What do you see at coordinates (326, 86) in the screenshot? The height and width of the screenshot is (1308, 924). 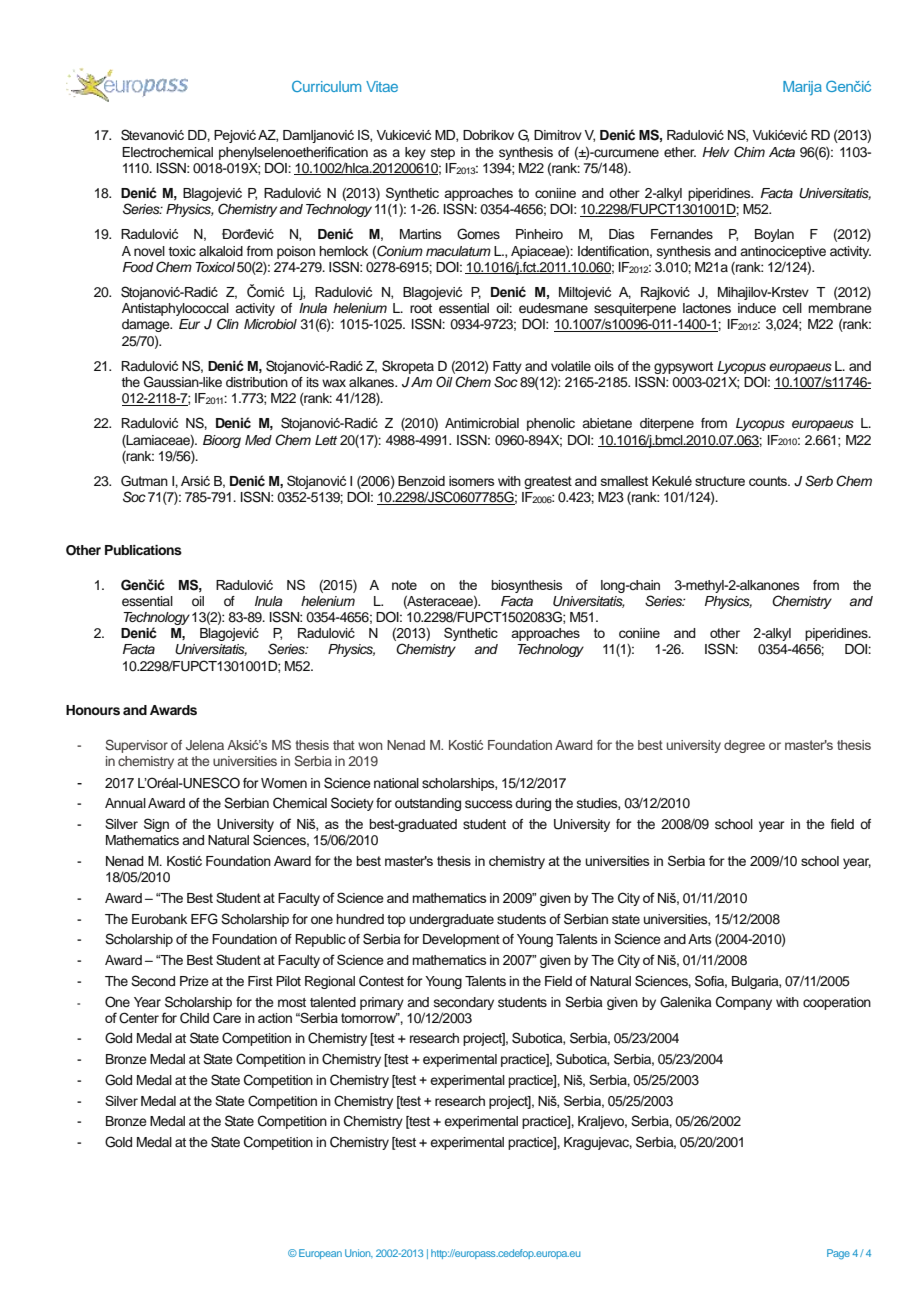 I see `Curriculum` at bounding box center [326, 86].
